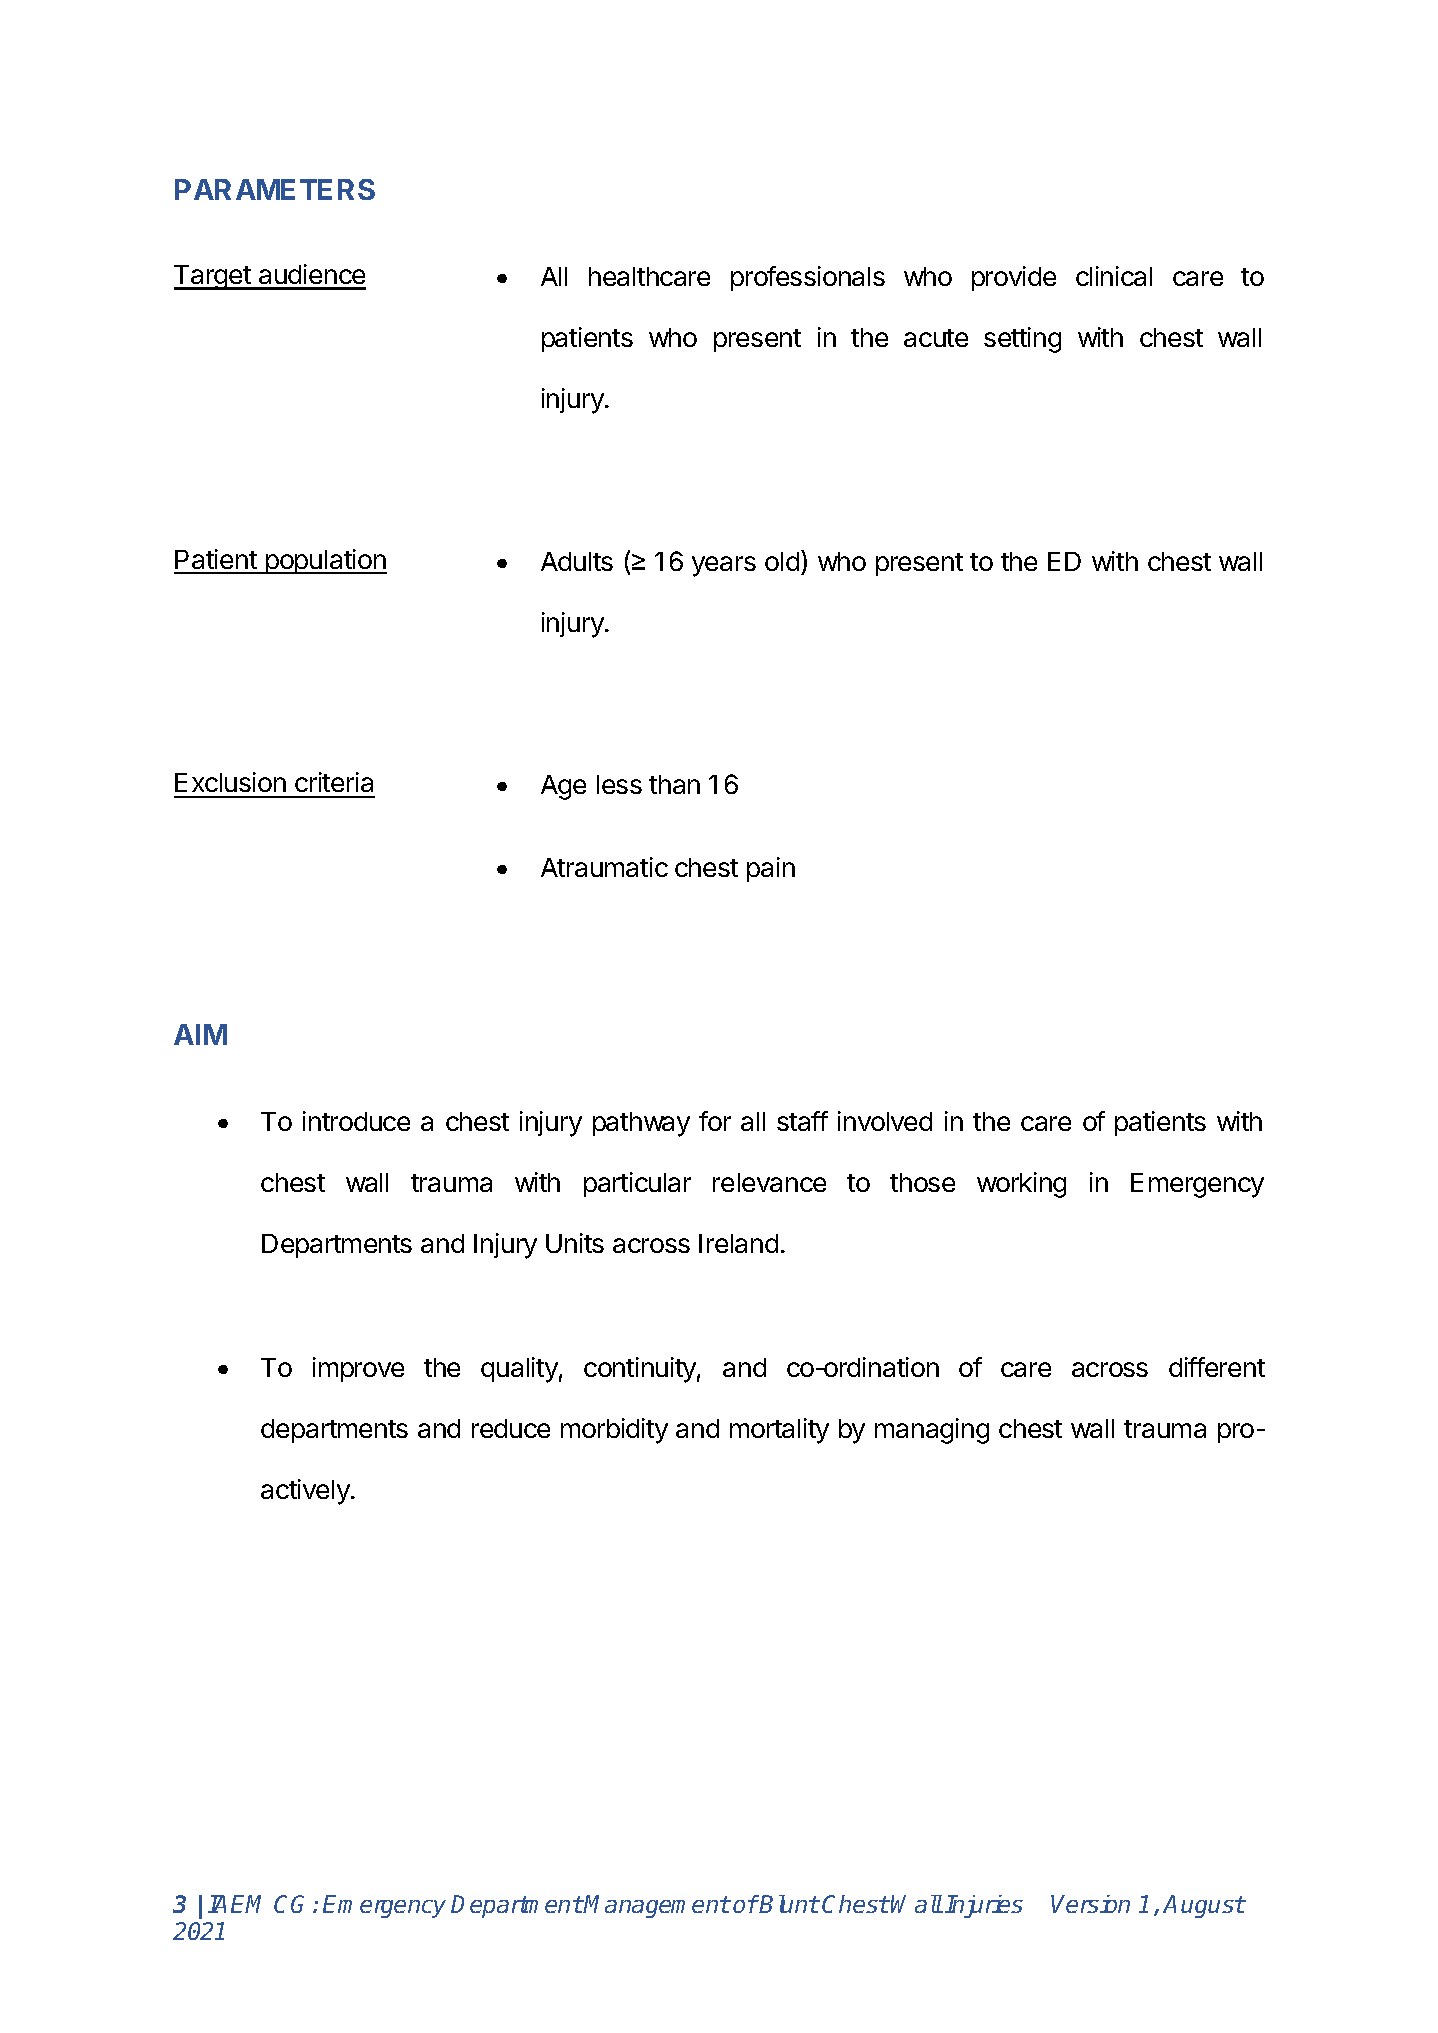  Describe the element at coordinates (789, 1904) in the image. I see `Blunt` at that location.
